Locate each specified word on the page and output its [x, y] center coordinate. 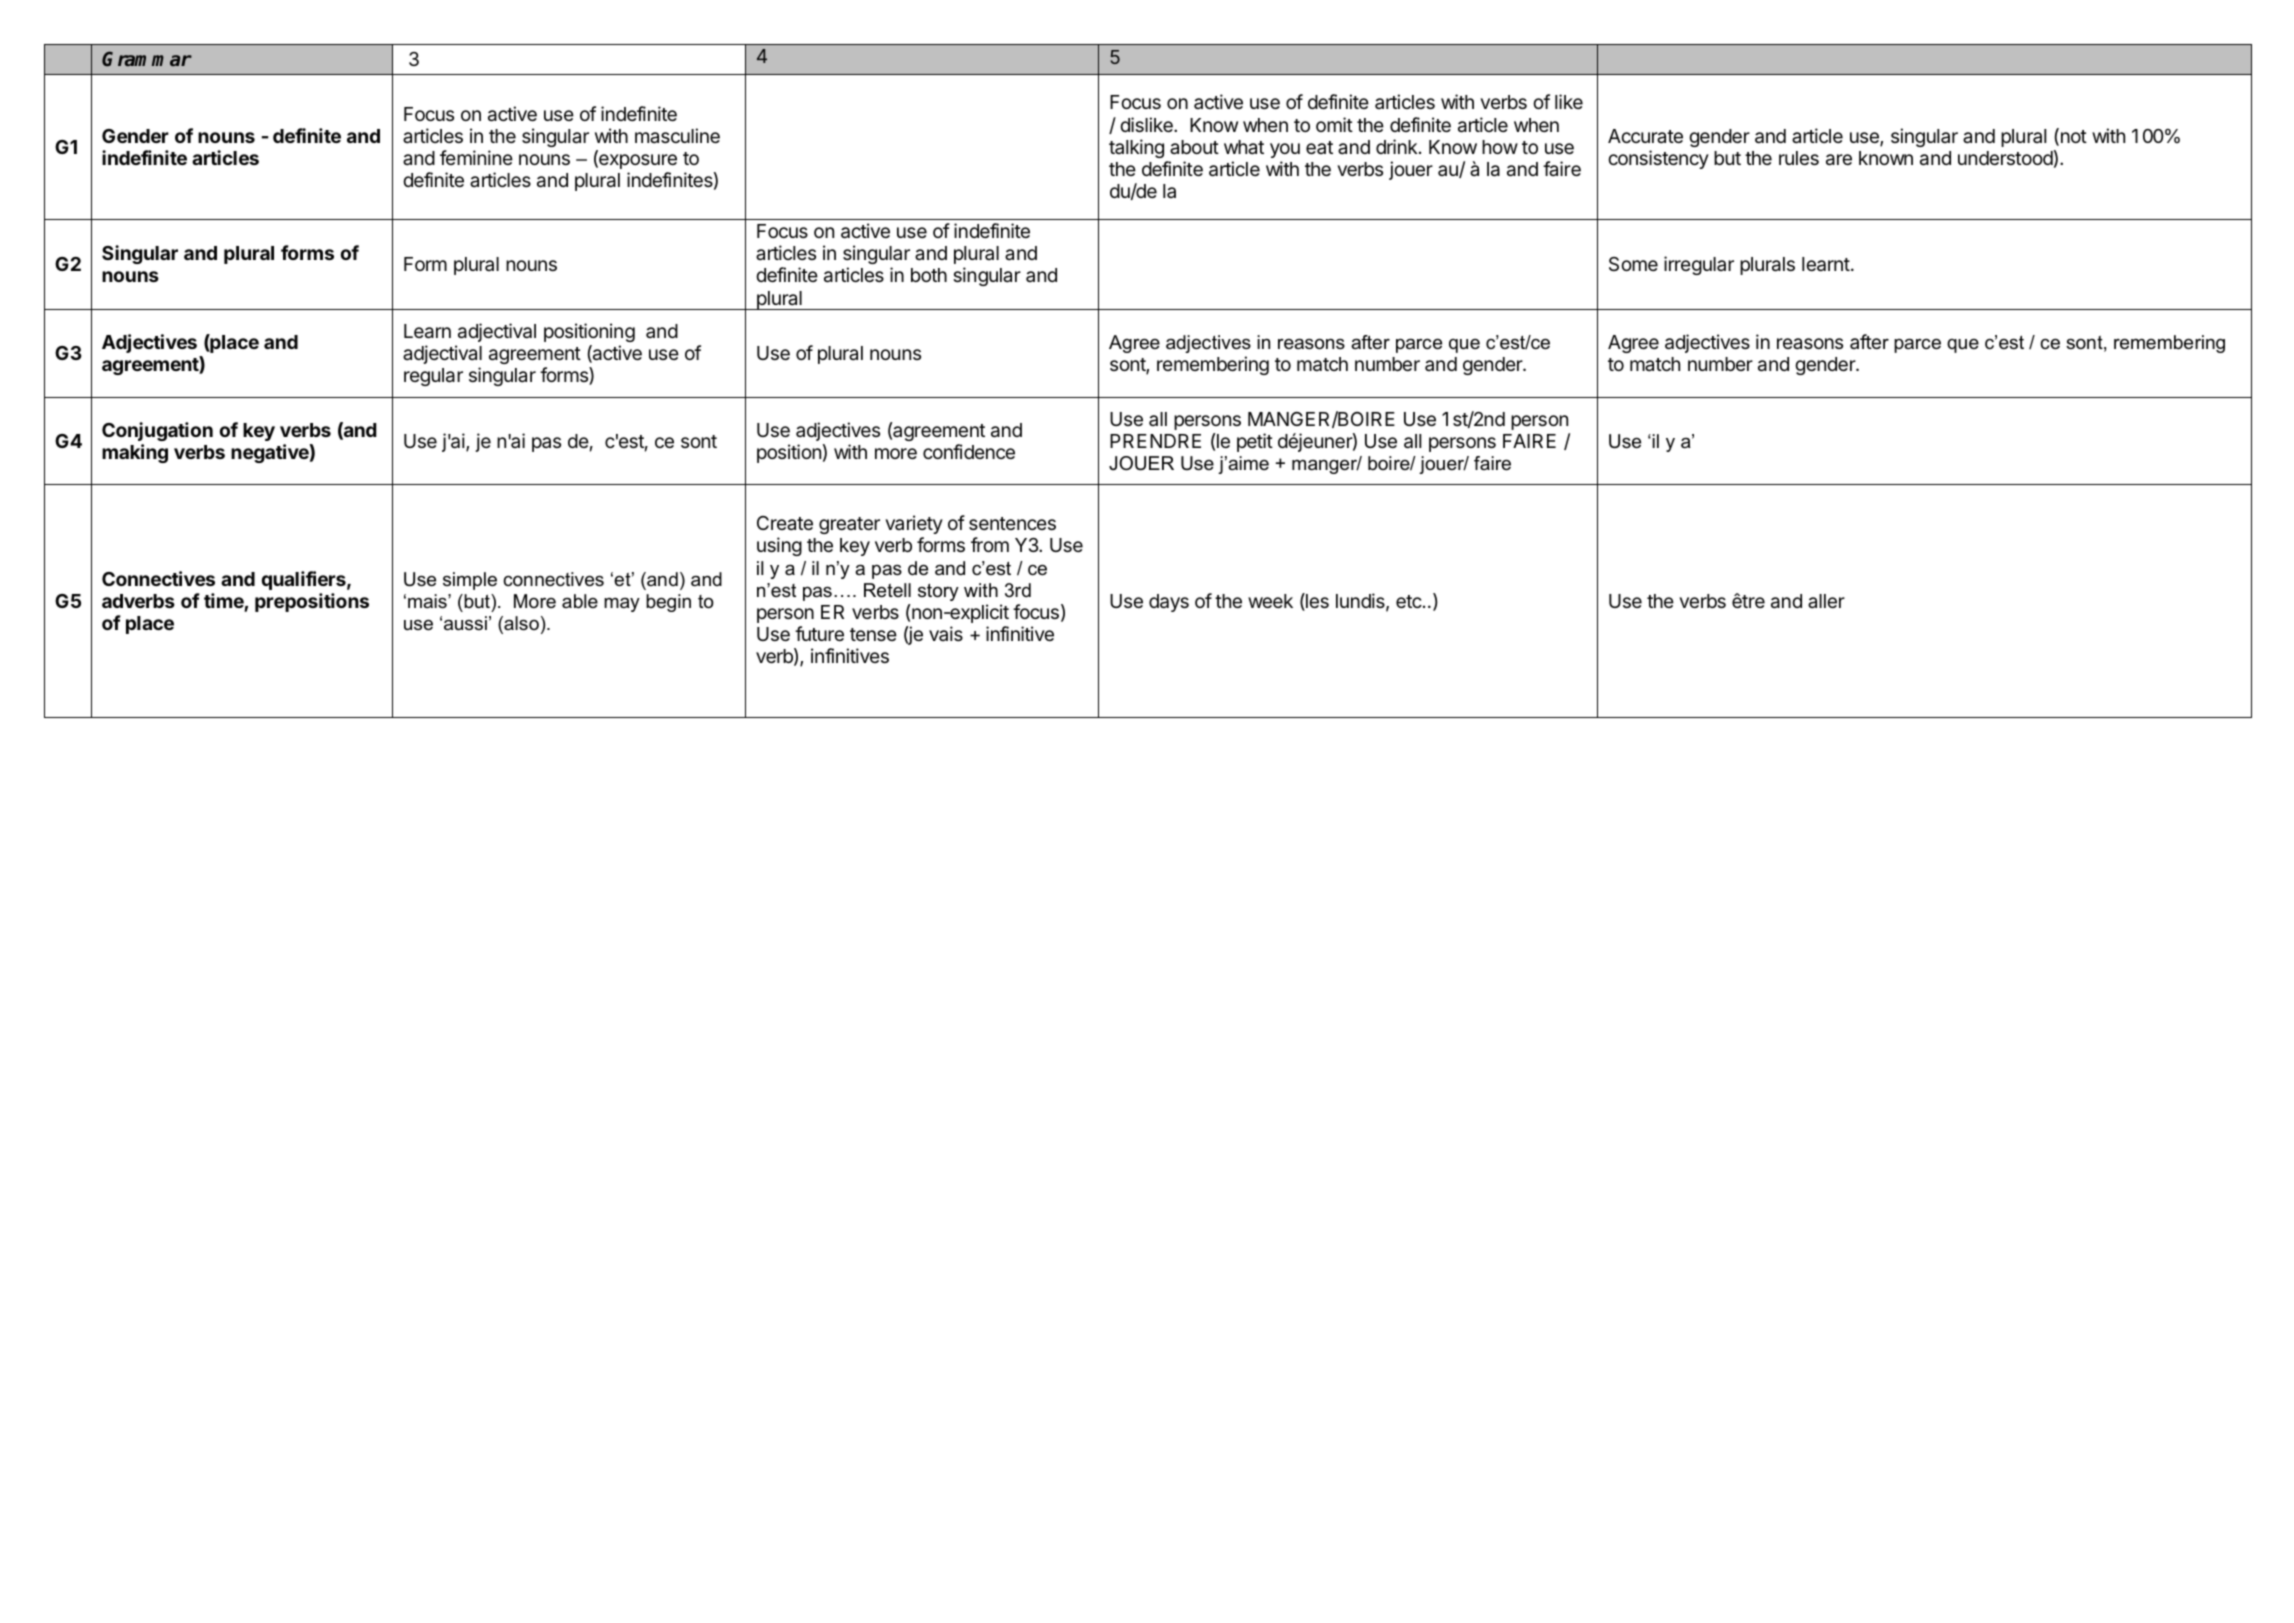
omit [1334, 124]
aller [1826, 601]
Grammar [147, 58]
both [929, 275]
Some [1633, 264]
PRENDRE [1155, 441]
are [1839, 160]
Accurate [1645, 136]
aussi [465, 623]
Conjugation [157, 431]
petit [1255, 442]
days [1169, 603]
